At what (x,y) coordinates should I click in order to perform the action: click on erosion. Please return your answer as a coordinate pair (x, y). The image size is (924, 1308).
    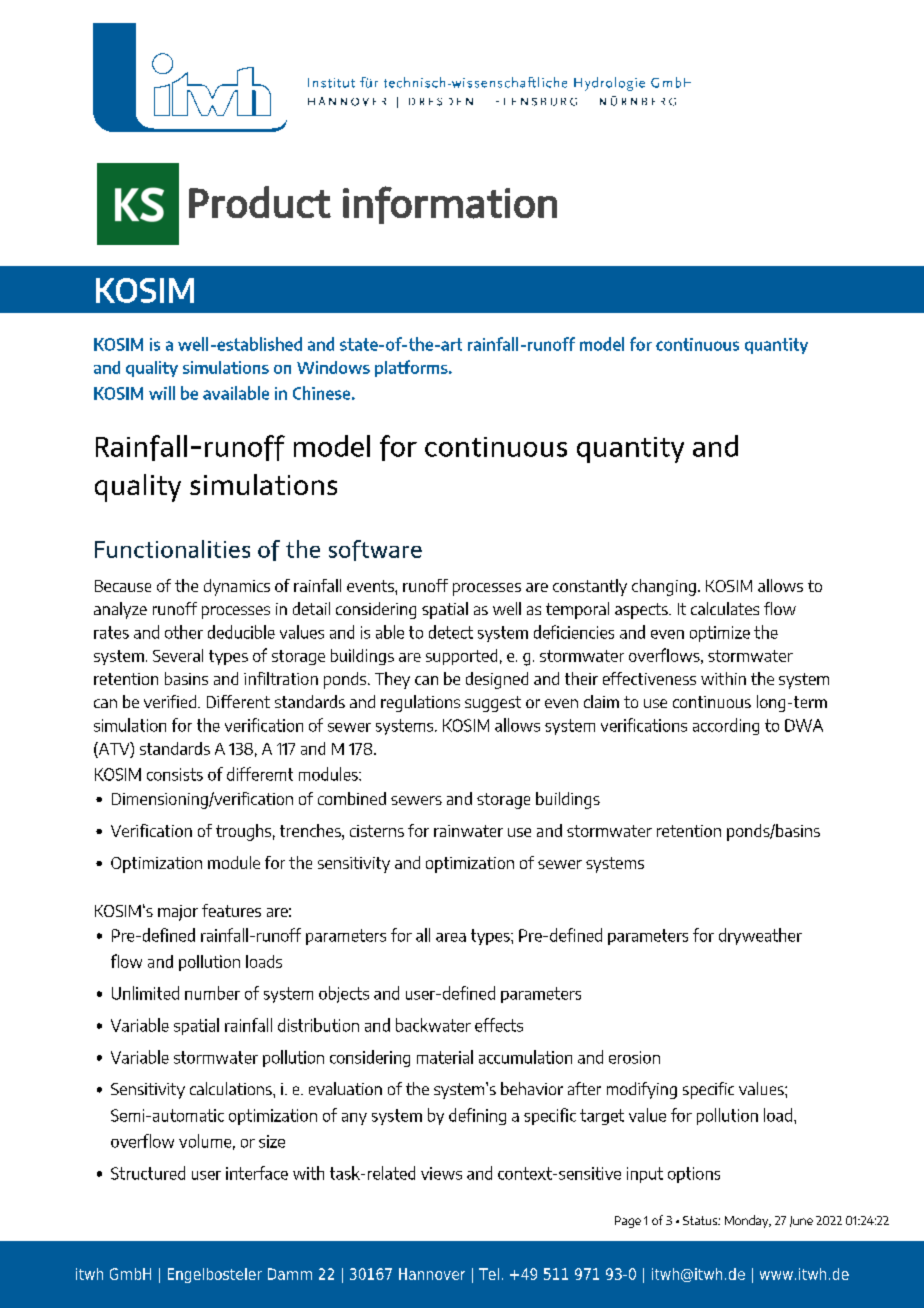
    Looking at the image, I should click on (634, 1057).
